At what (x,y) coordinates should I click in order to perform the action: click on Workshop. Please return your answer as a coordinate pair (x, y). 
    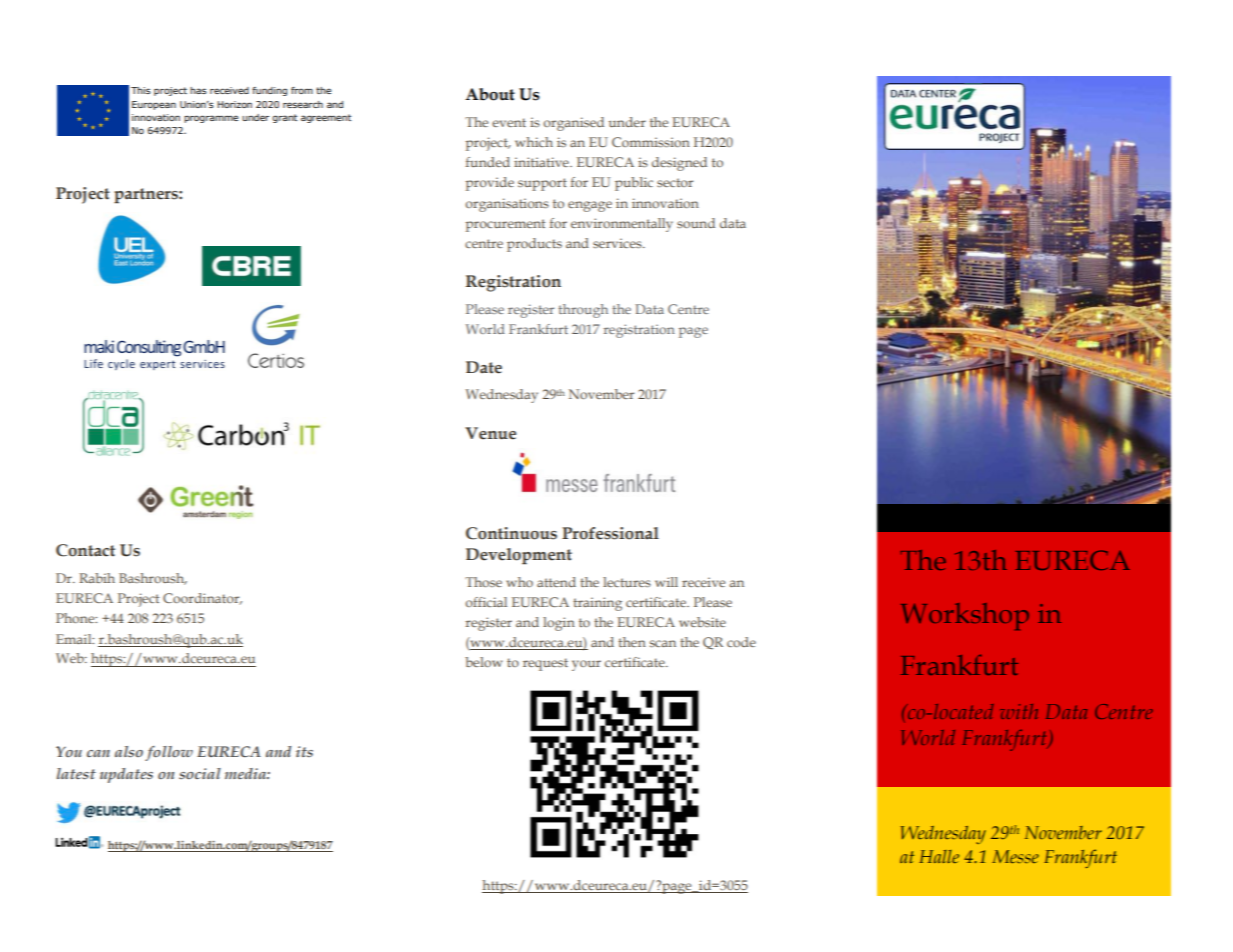
    Looking at the image, I should click on (965, 616).
